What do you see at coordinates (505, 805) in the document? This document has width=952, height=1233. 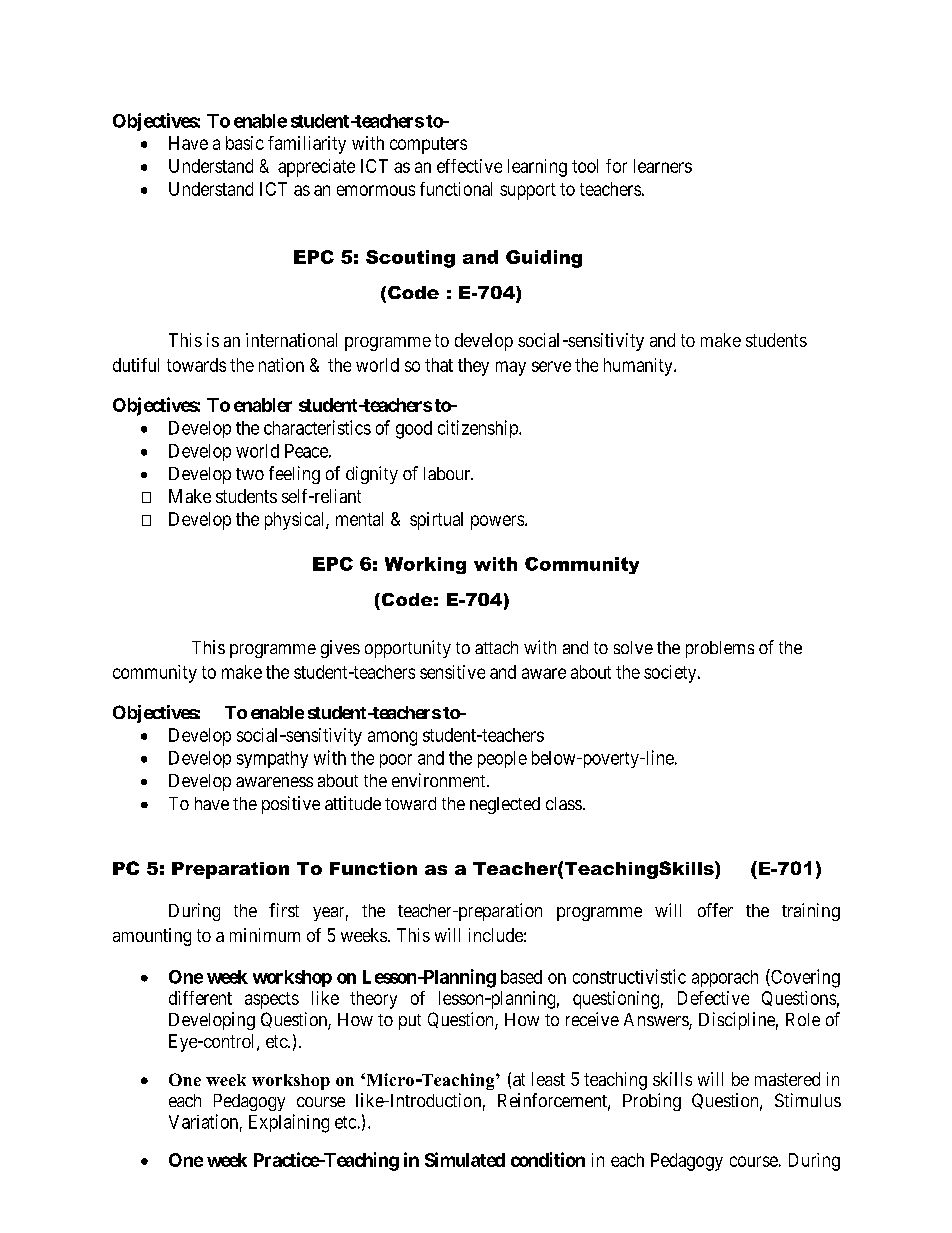 I see `neglected` at bounding box center [505, 805].
